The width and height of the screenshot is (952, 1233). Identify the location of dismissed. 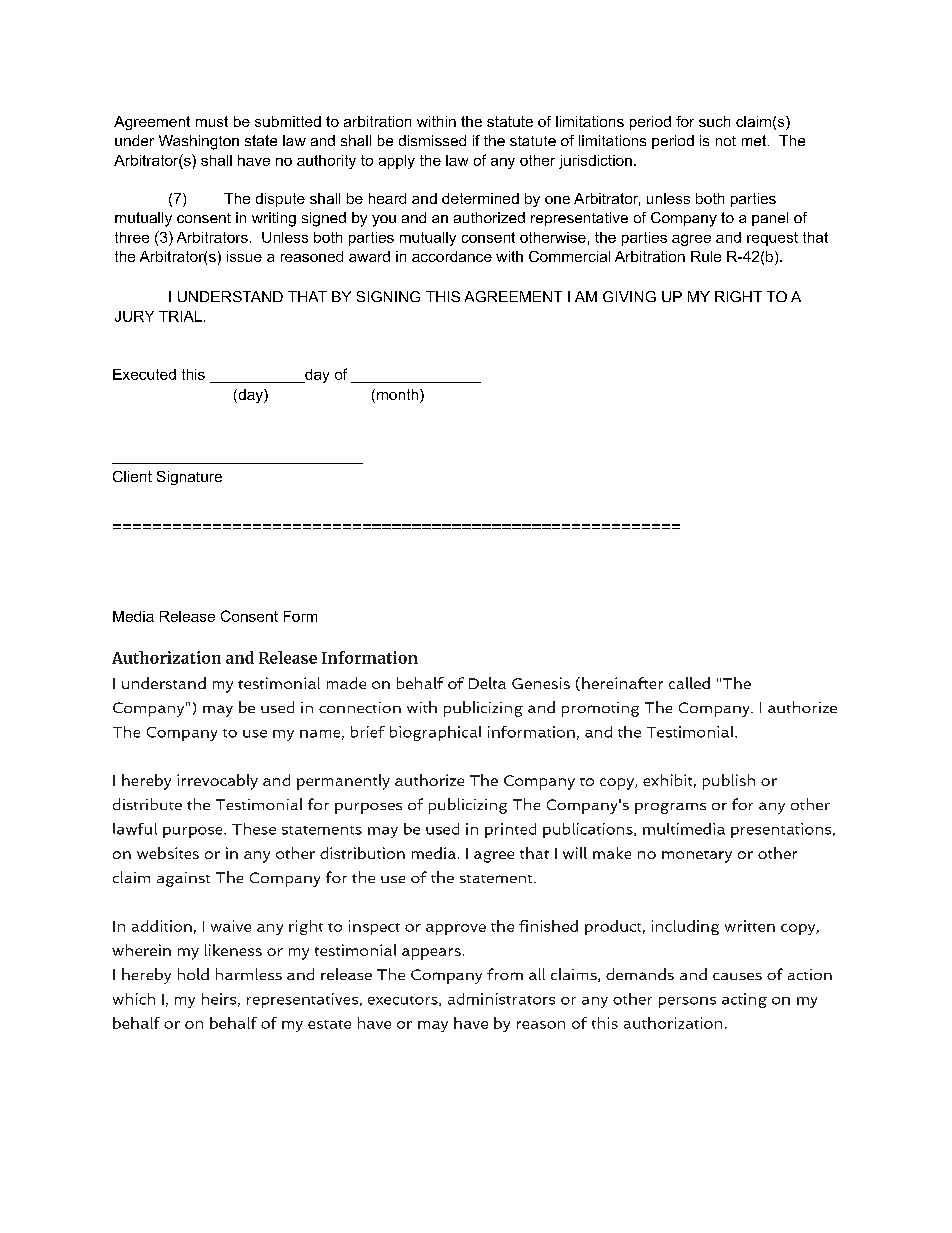
(432, 140).
